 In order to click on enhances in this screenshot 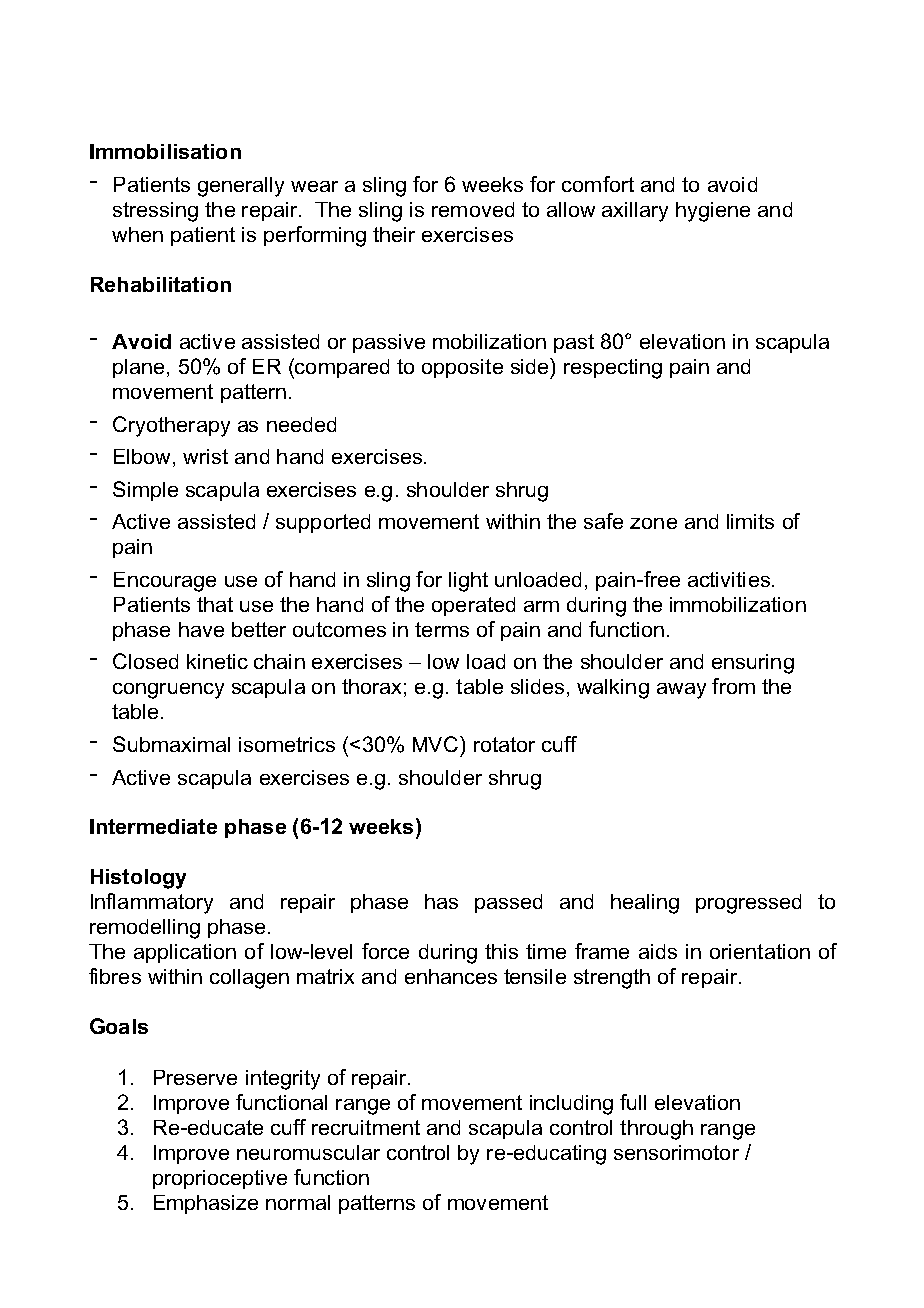, I will do `click(451, 976)`.
